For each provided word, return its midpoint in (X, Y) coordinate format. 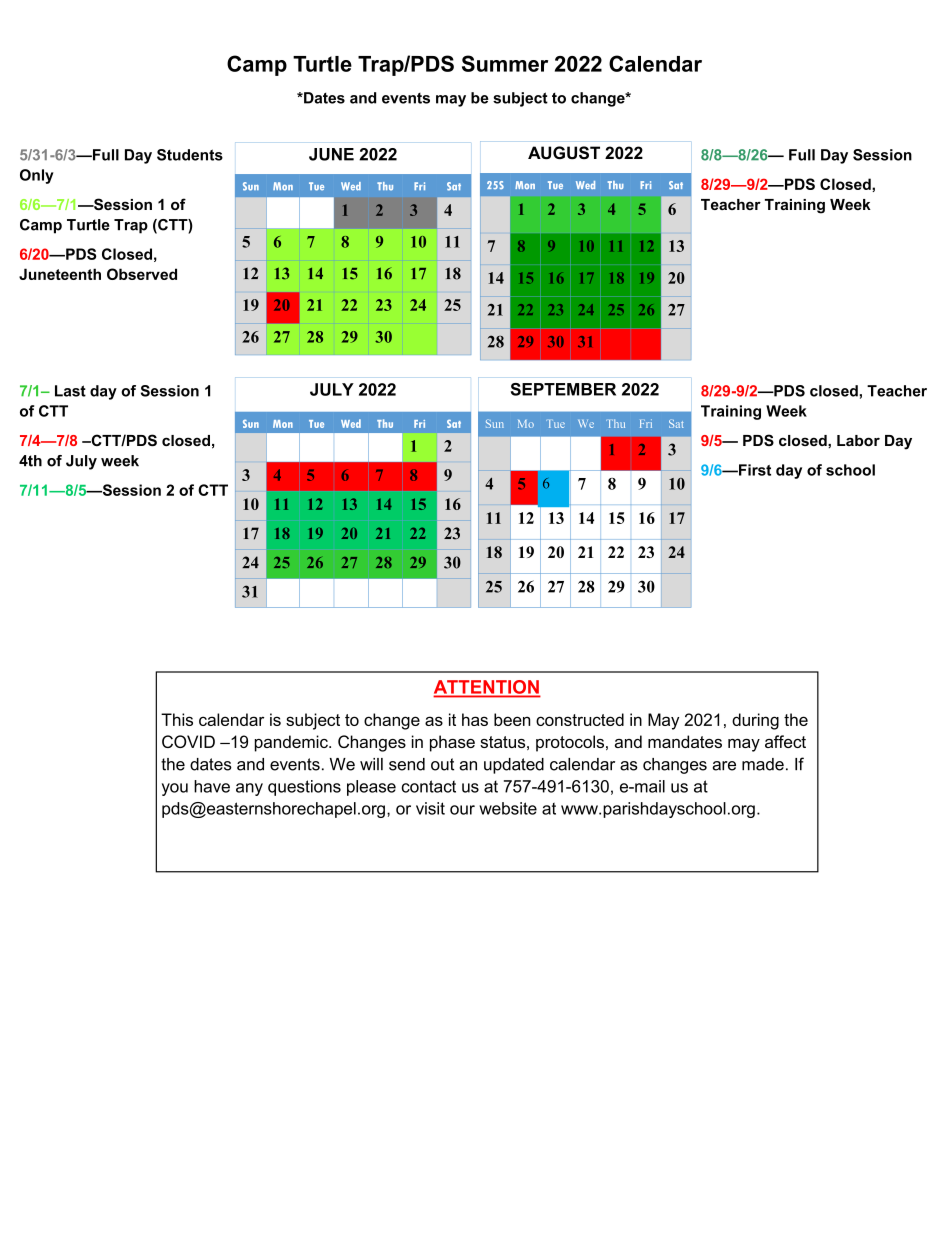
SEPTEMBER (563, 389)
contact (429, 786)
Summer (505, 63)
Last (70, 391)
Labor (858, 440)
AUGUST (564, 153)
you (175, 789)
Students (190, 155)
